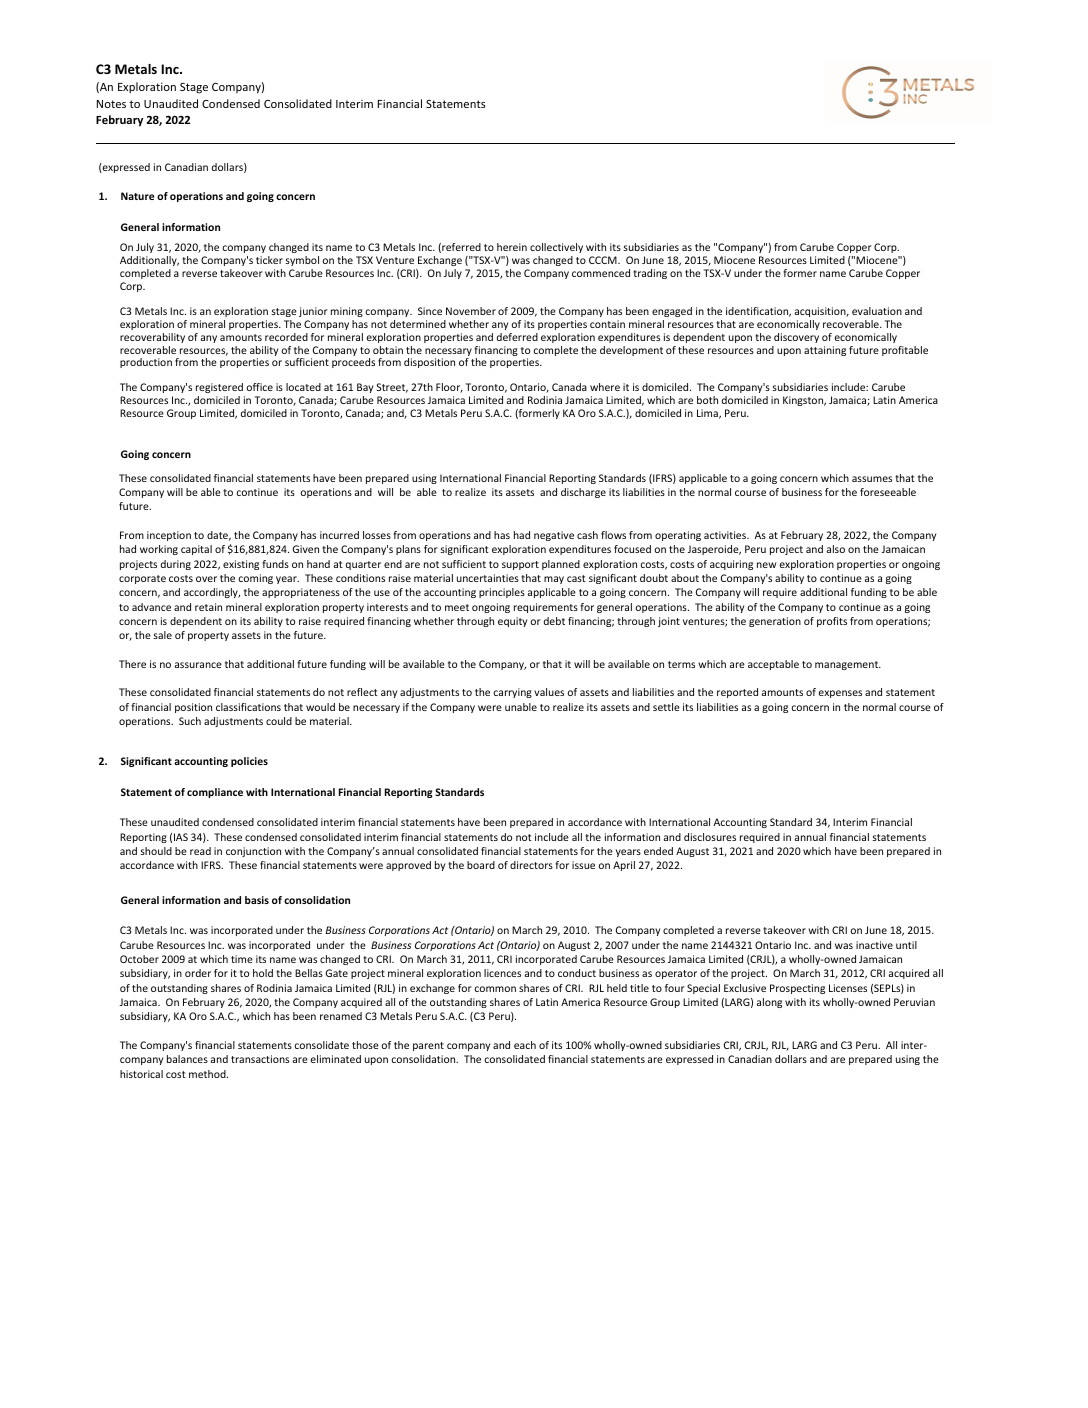  I want to click on along, so click(769, 1003).
